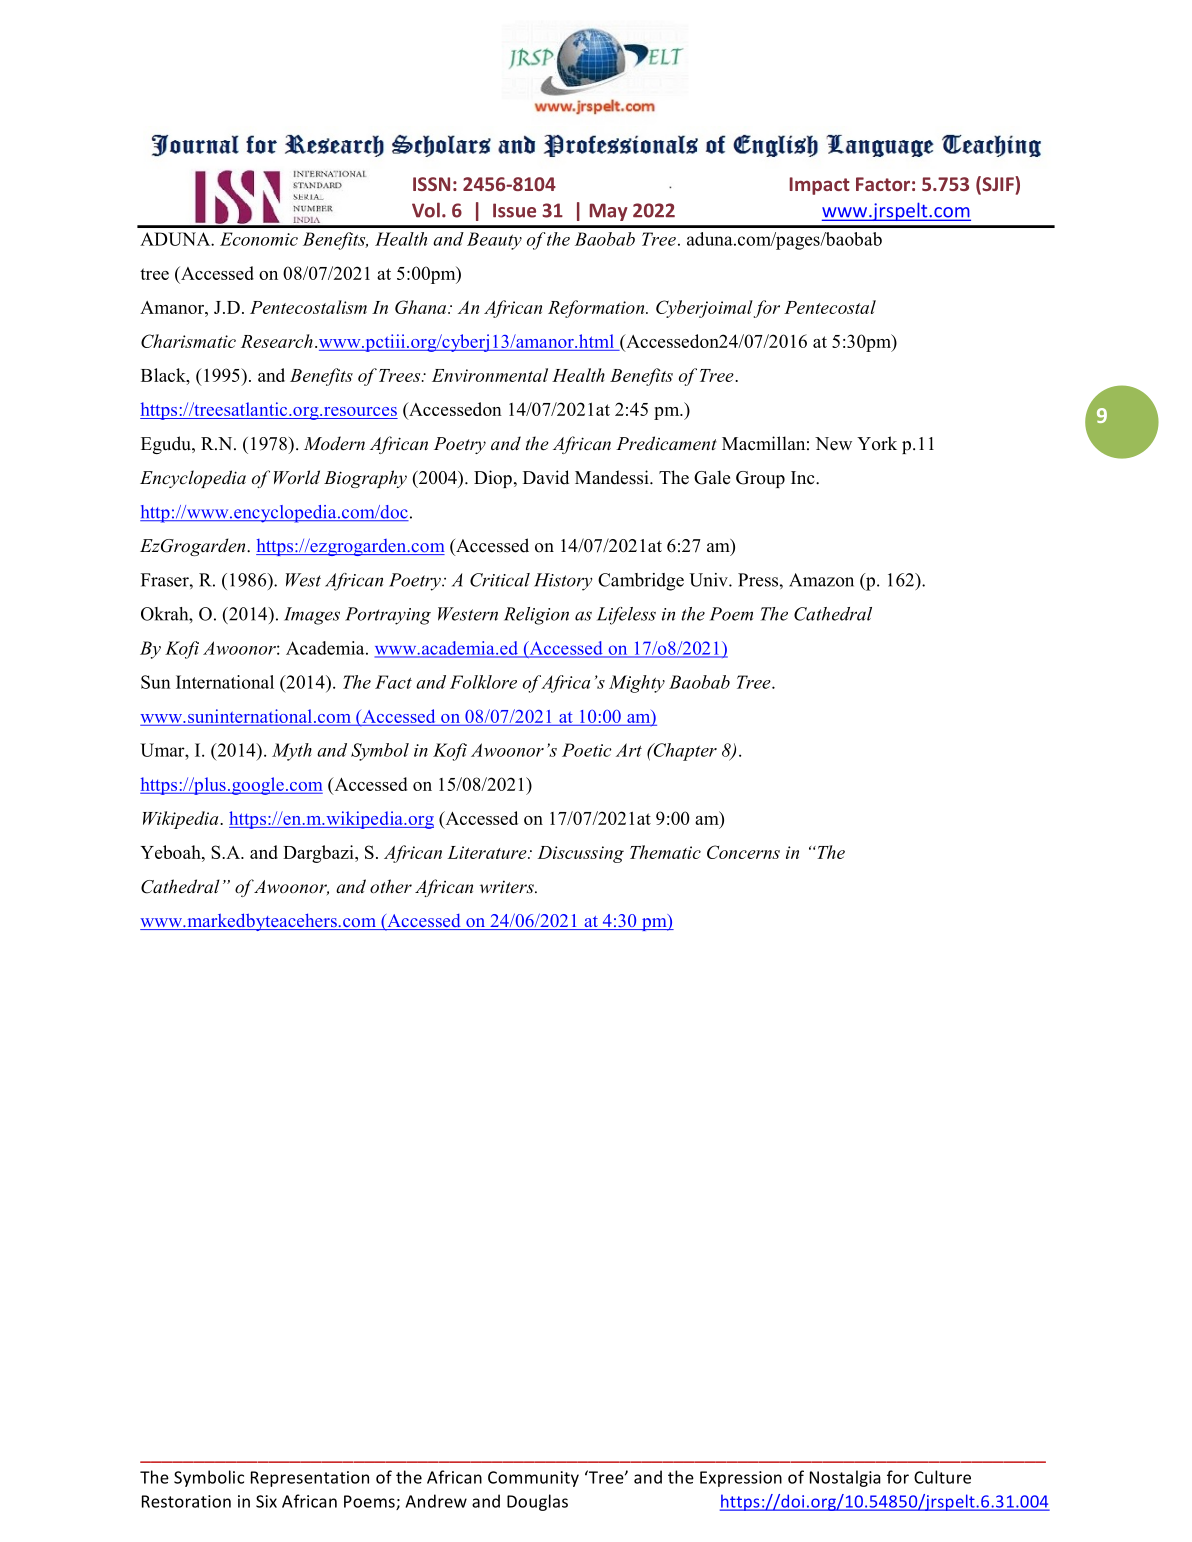 This screenshot has width=1192, height=1542. I want to click on Myth, so click(292, 752).
